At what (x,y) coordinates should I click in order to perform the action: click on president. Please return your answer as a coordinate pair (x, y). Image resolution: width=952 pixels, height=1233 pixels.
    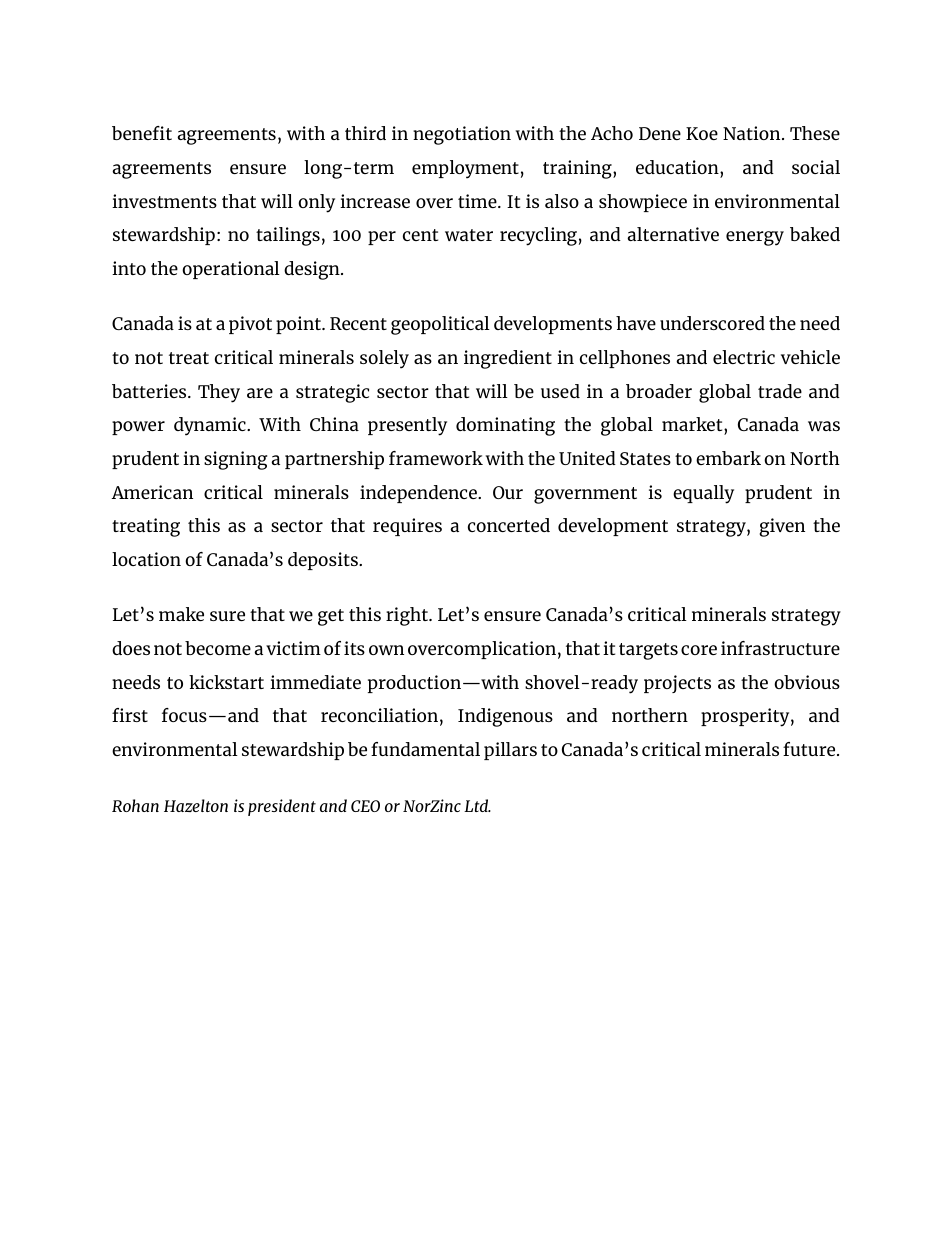
    Looking at the image, I should click on (282, 807).
